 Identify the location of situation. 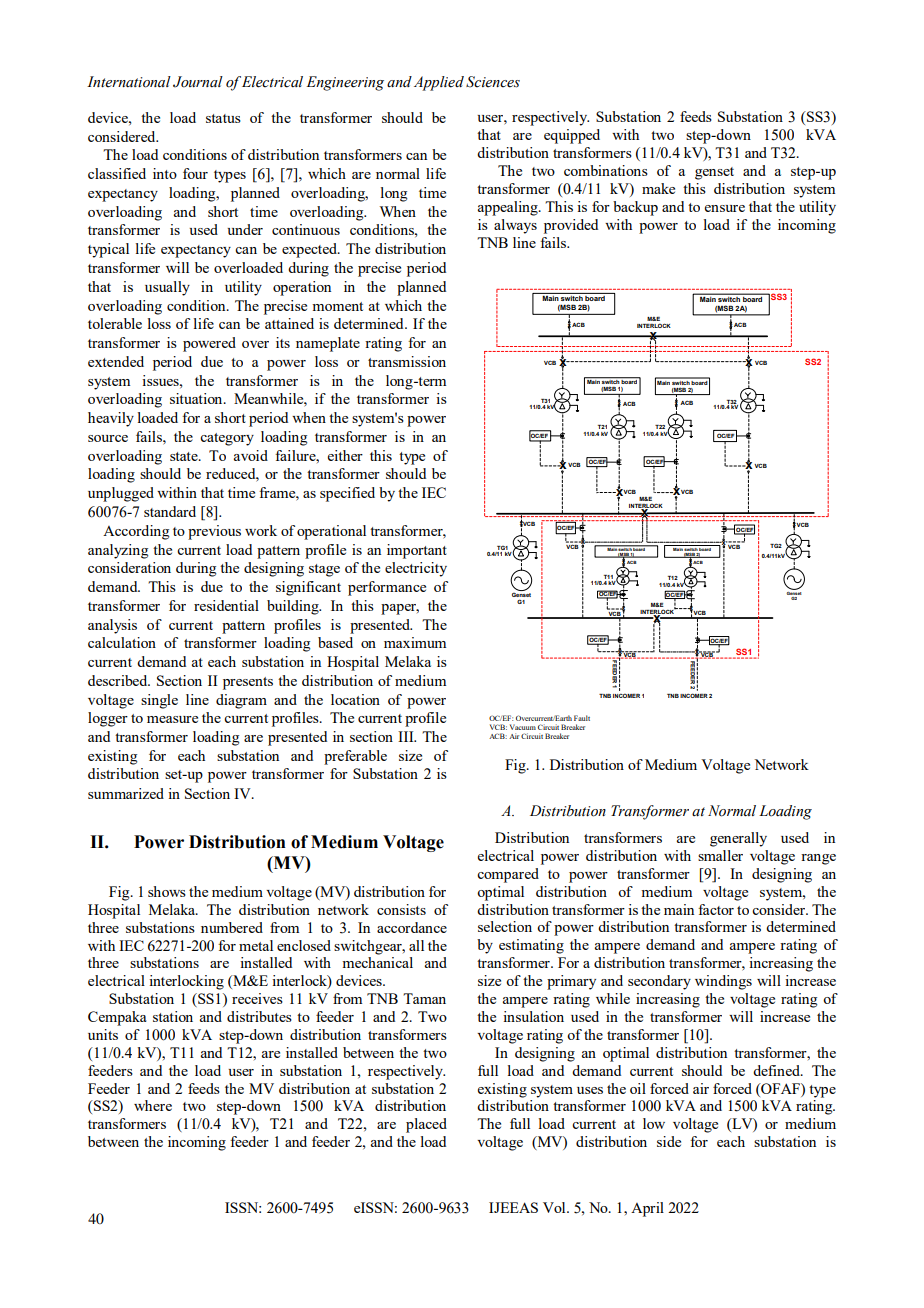
(197, 398).
